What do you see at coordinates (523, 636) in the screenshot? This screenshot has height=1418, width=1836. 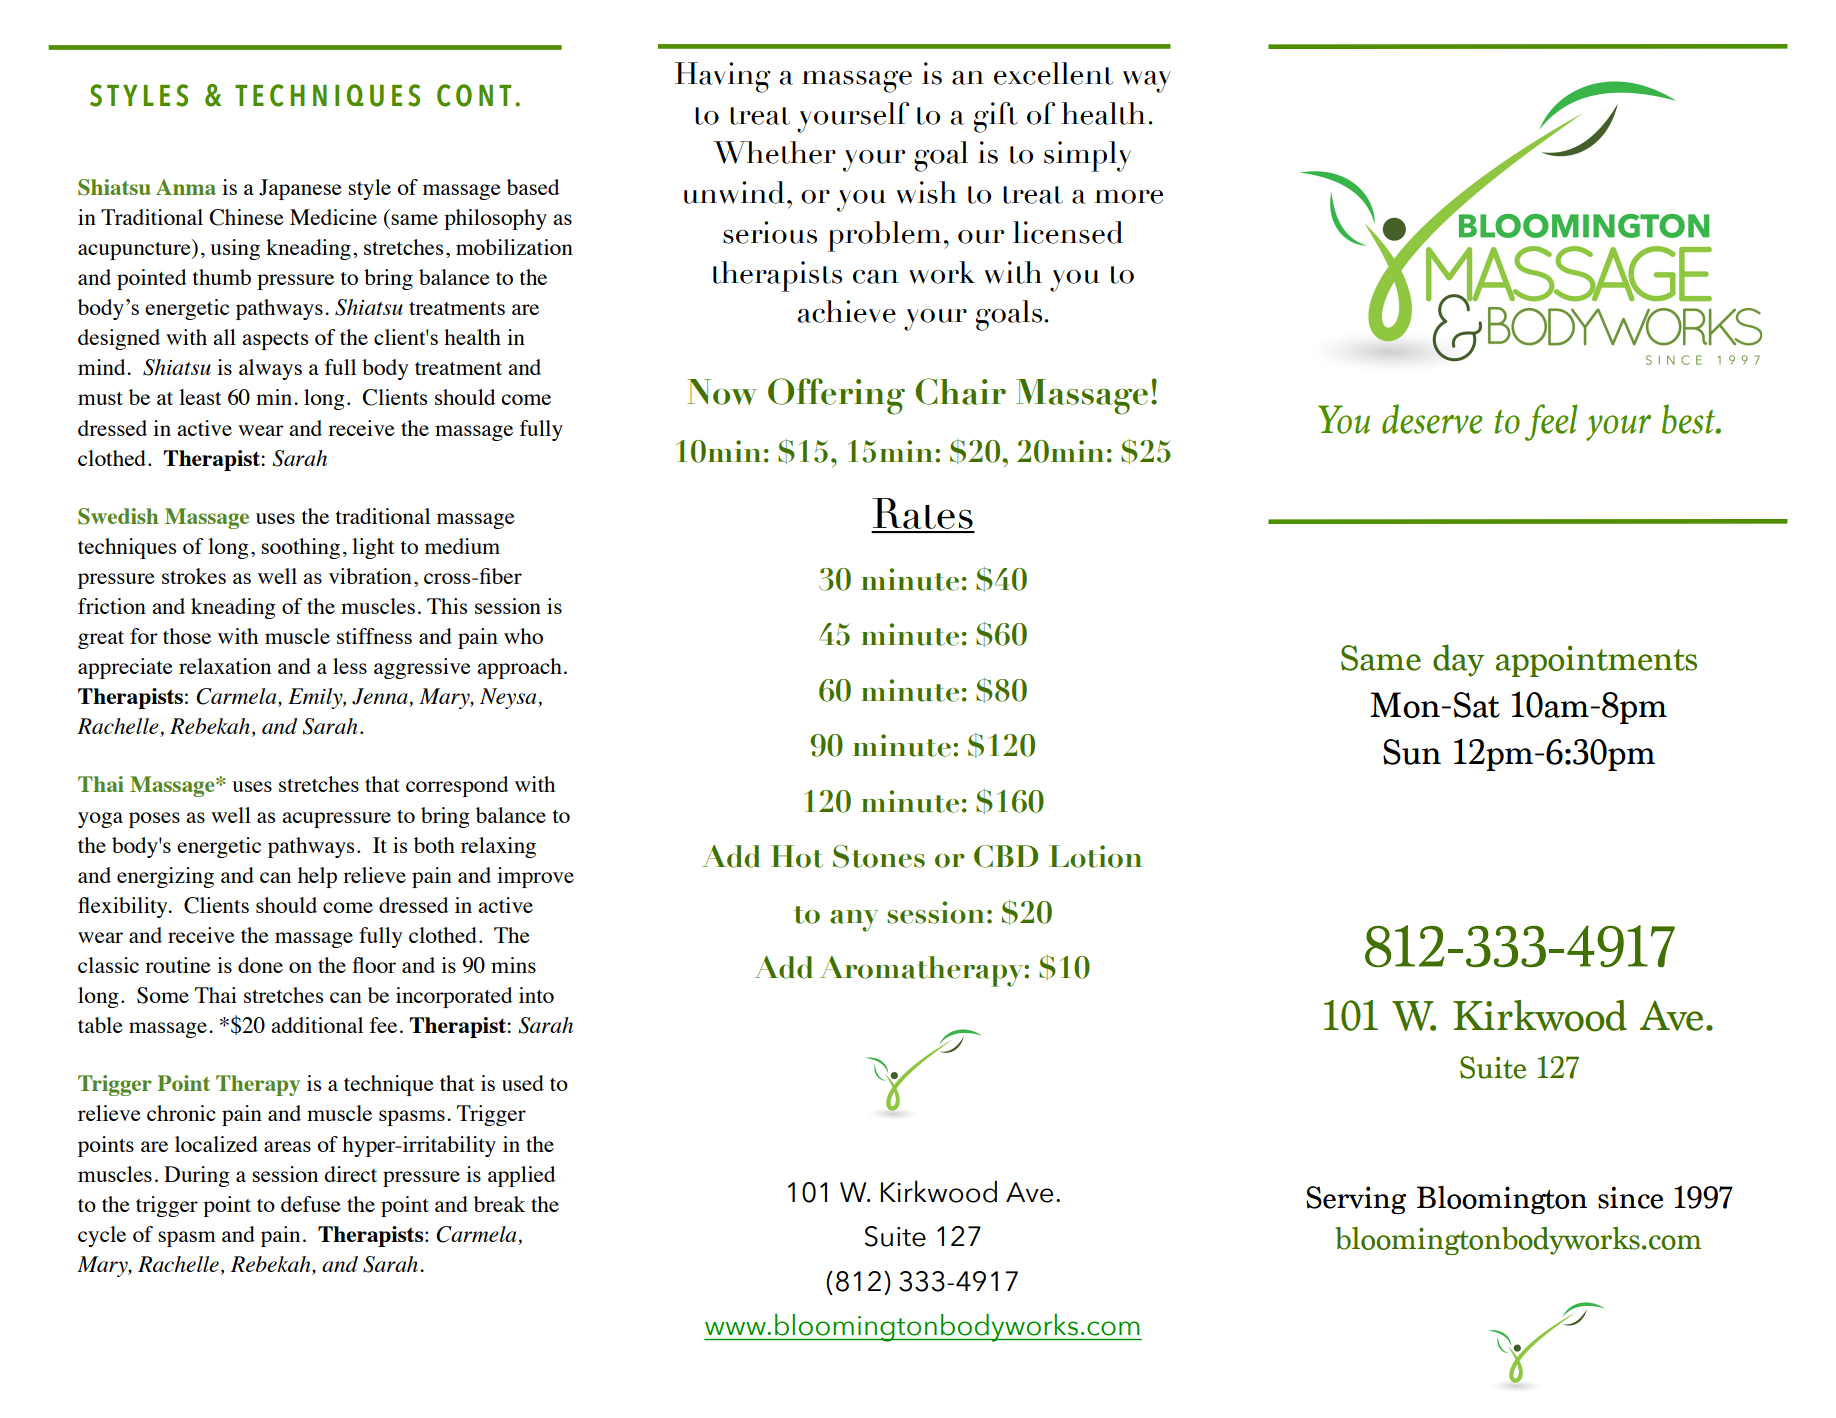 I see `who` at bounding box center [523, 636].
